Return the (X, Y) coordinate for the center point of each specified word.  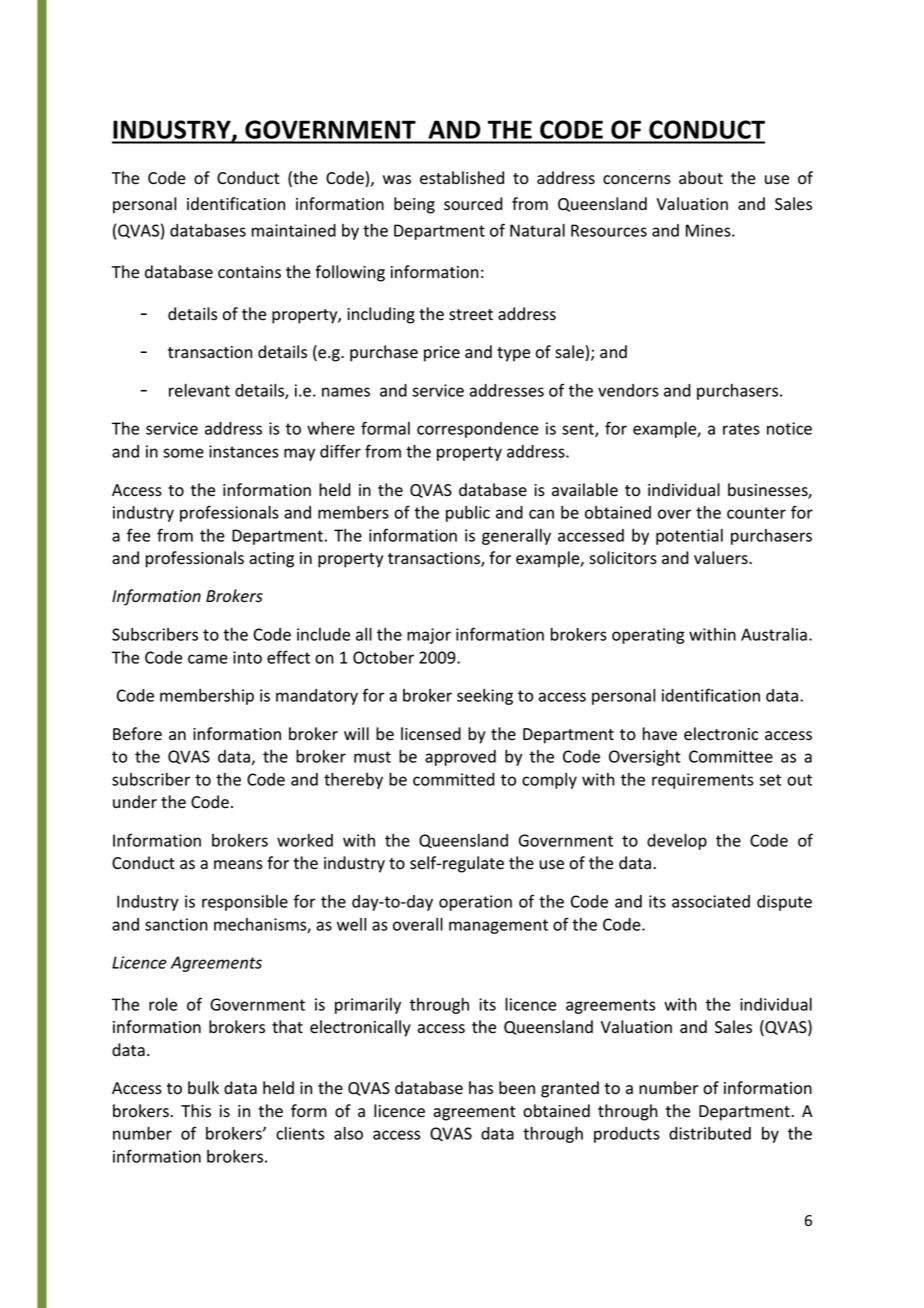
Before (137, 734)
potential (689, 537)
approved (460, 758)
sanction (176, 924)
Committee (731, 756)
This (196, 1111)
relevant (199, 390)
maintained (294, 230)
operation (475, 903)
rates (741, 429)
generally (516, 537)
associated (711, 901)
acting (271, 560)
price (442, 354)
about (701, 178)
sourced (473, 204)
